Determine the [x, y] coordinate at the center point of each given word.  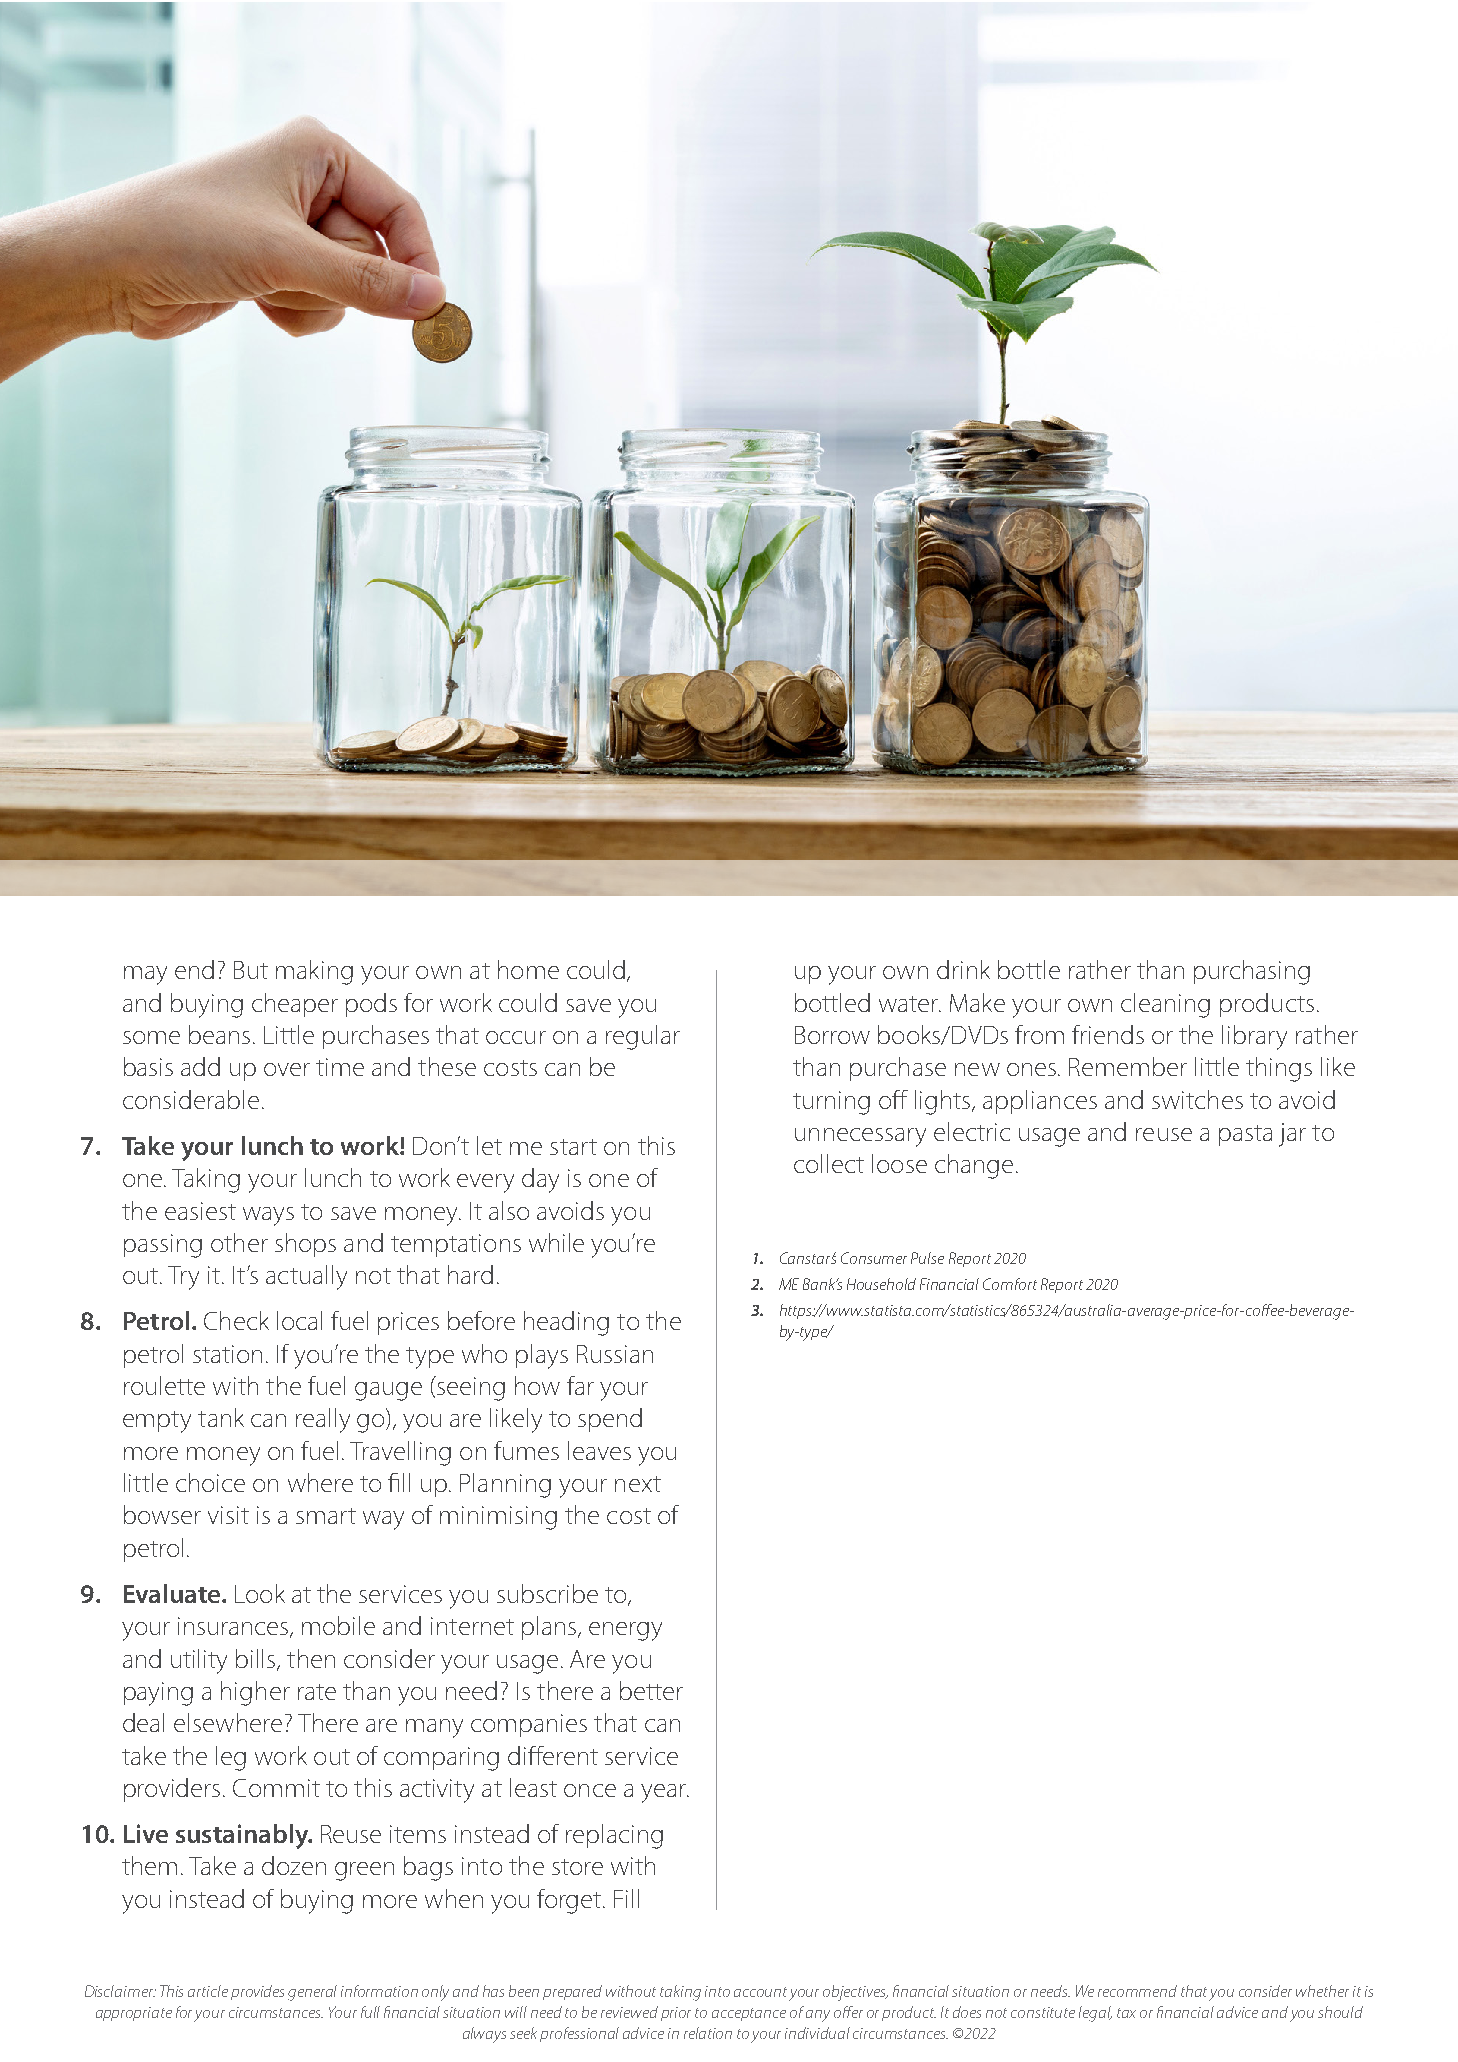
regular [643, 1037]
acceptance [749, 2014]
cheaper [295, 1005]
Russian [615, 1354]
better [651, 1690]
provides [257, 1992]
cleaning [1165, 1005]
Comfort [1010, 1284]
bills [257, 1659]
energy [625, 1631]
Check [236, 1320]
